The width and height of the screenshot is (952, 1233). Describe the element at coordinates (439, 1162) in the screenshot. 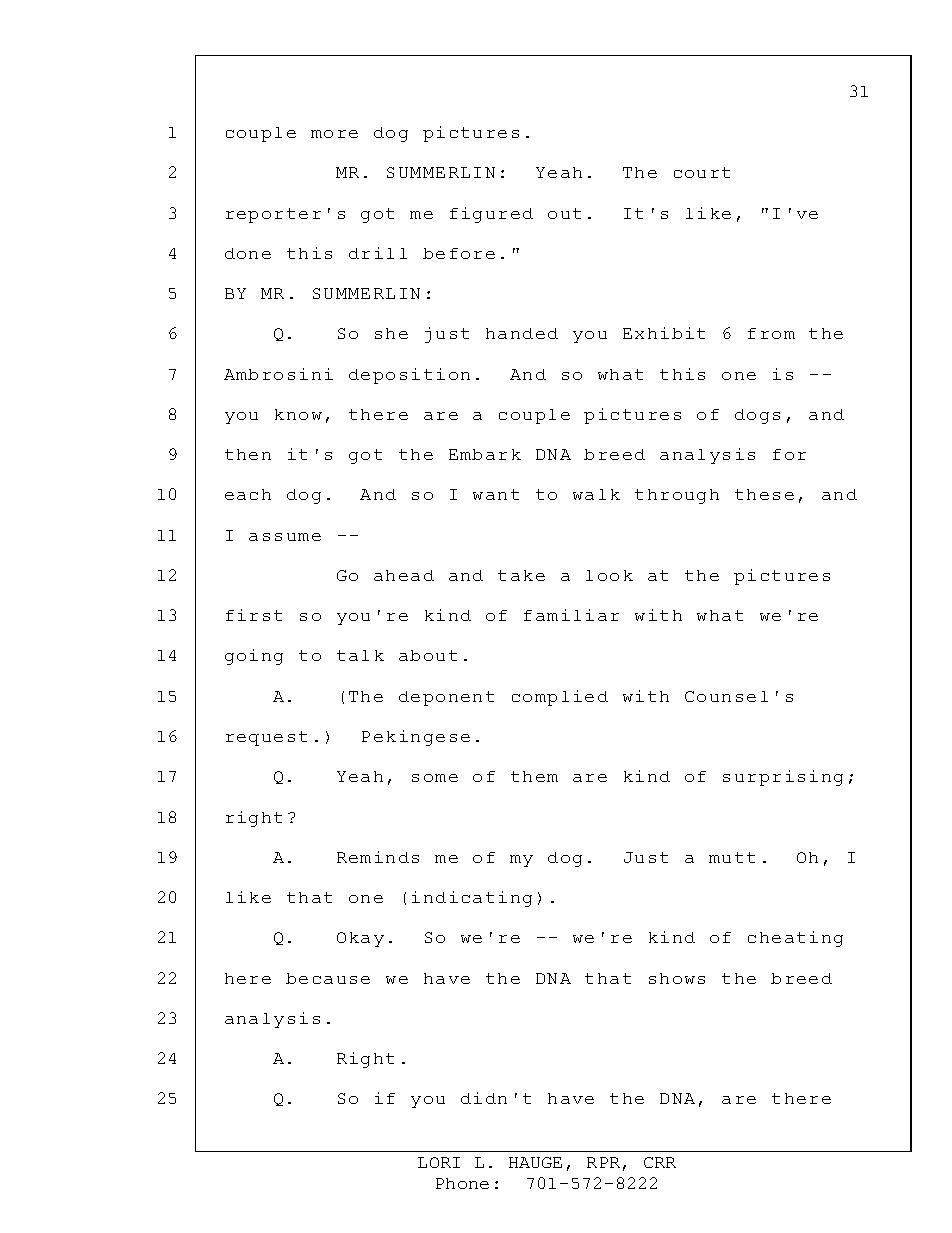

I see `LORI` at that location.
